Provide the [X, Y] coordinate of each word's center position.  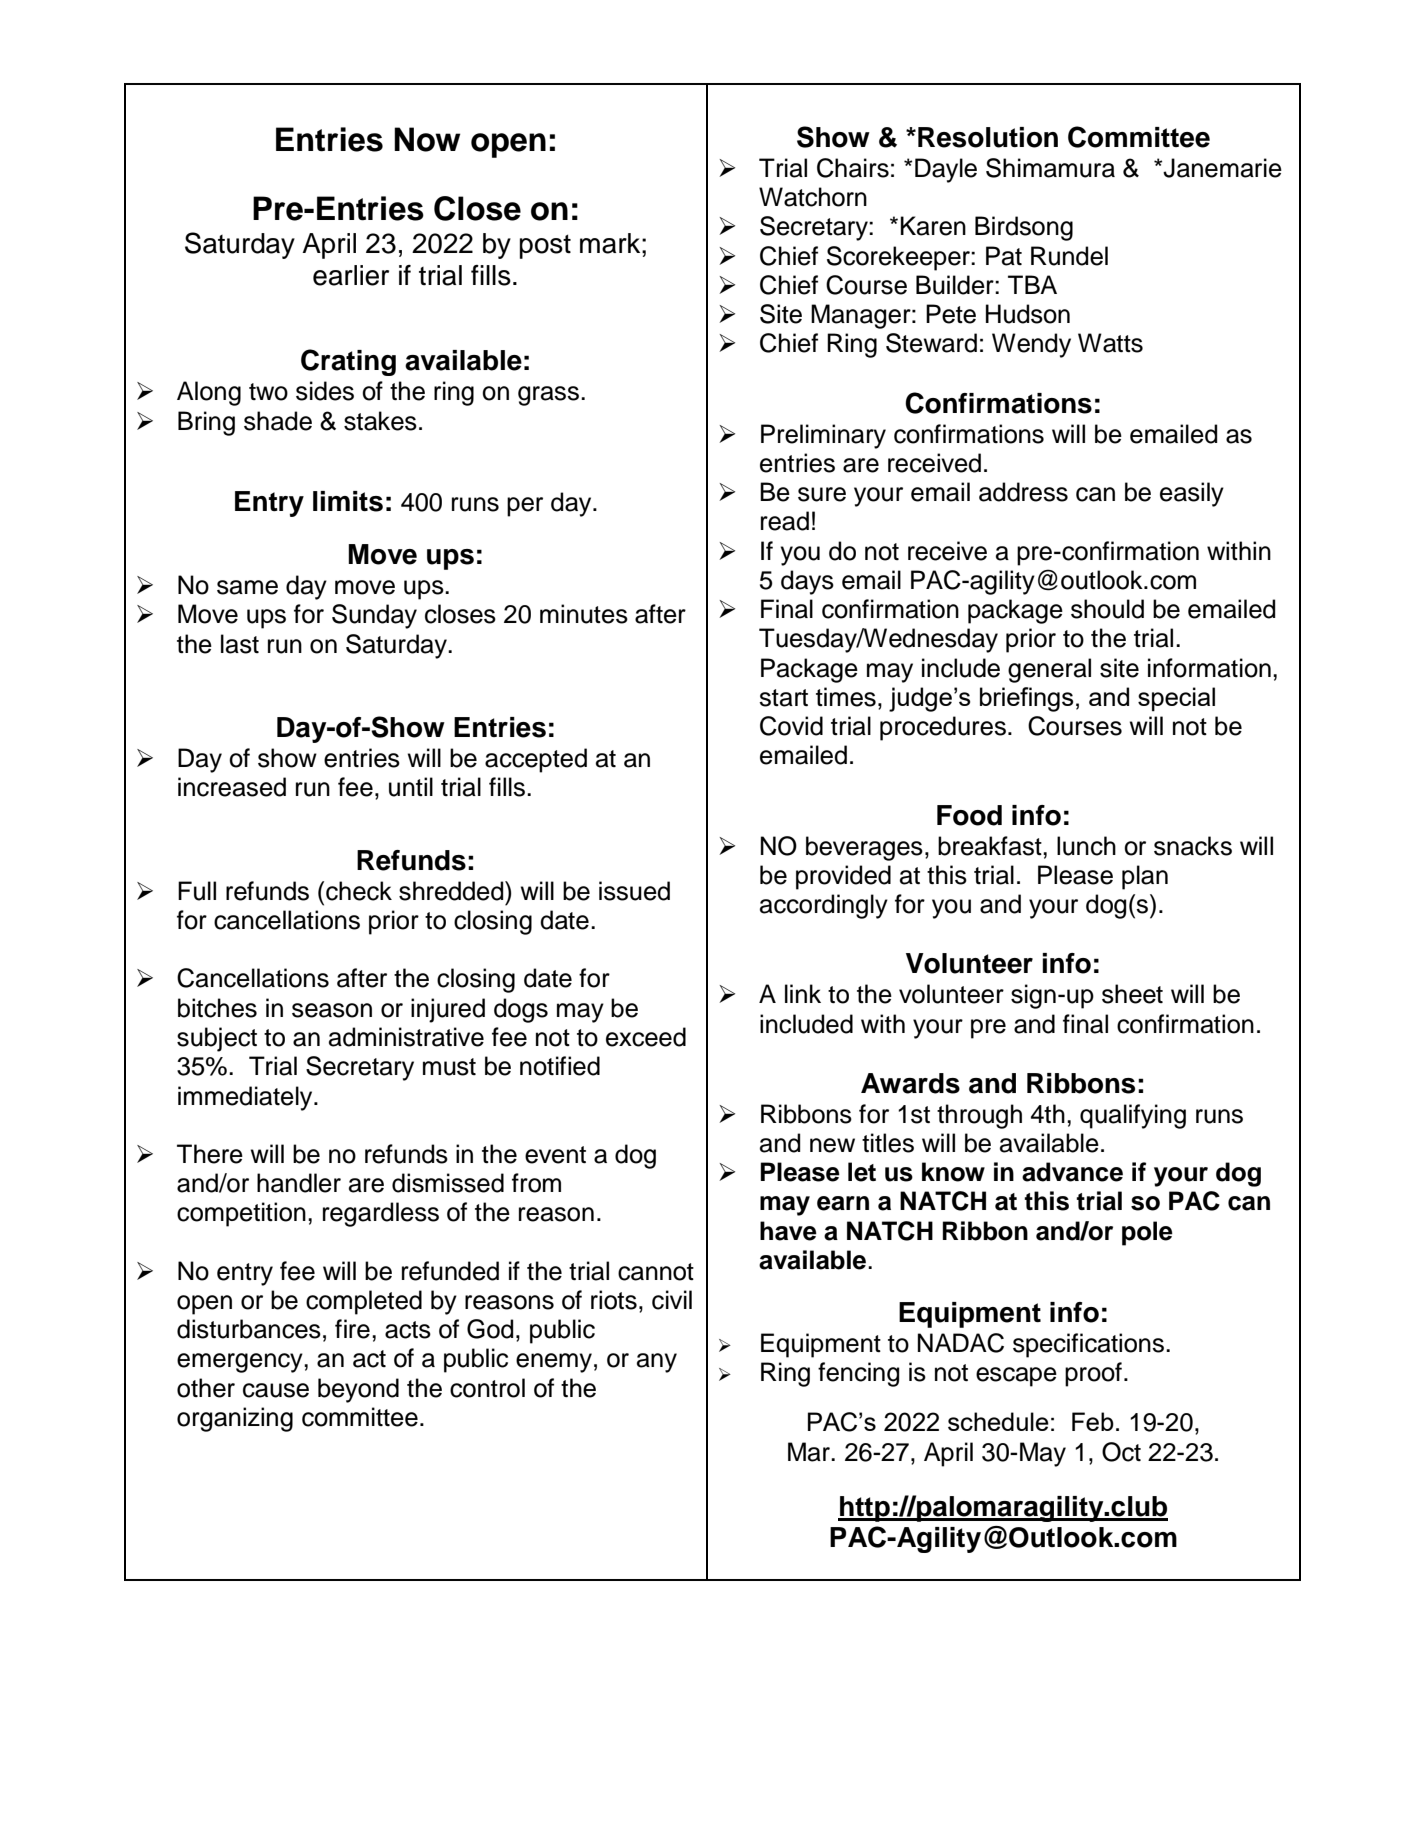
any [657, 1363]
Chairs [853, 168]
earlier [351, 275]
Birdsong [1024, 228]
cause [276, 1390]
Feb [1093, 1421]
